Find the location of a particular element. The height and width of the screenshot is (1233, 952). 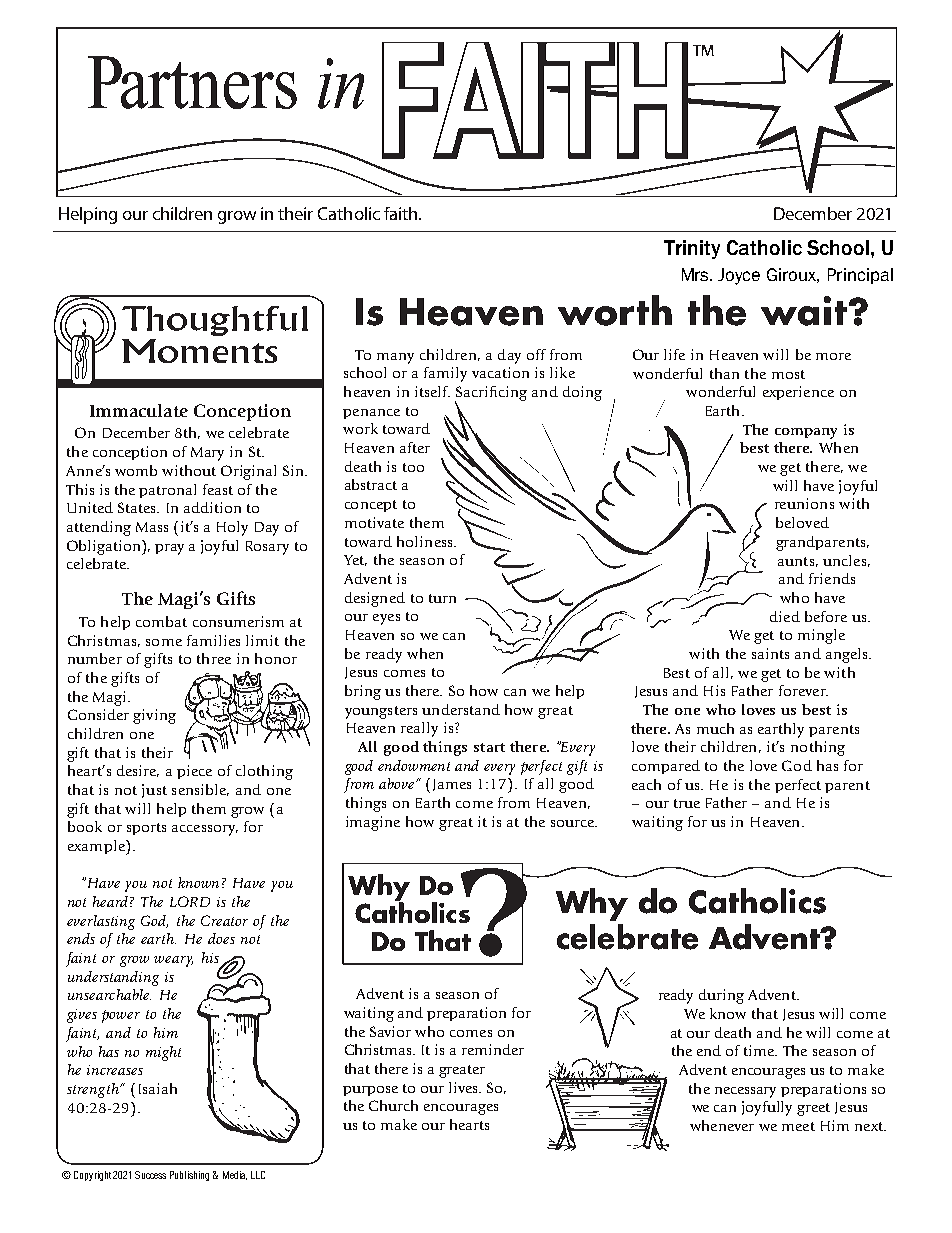

meet is located at coordinates (798, 1126).
